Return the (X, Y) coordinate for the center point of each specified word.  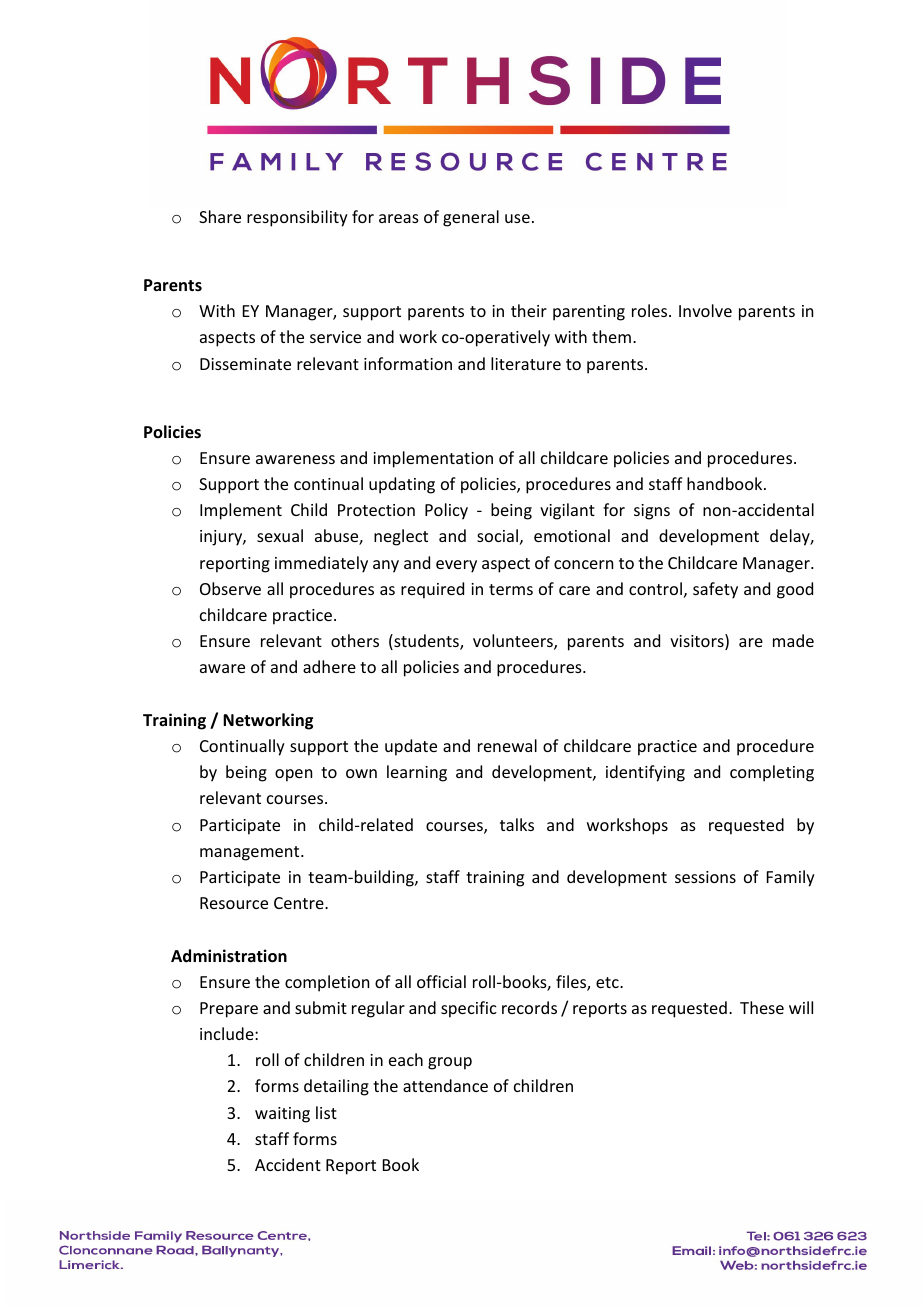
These (762, 1007)
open (293, 775)
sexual (280, 535)
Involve (705, 310)
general (471, 218)
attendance (445, 1085)
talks (517, 824)
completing (772, 773)
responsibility (297, 218)
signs (652, 512)
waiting (282, 1115)
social (497, 535)
